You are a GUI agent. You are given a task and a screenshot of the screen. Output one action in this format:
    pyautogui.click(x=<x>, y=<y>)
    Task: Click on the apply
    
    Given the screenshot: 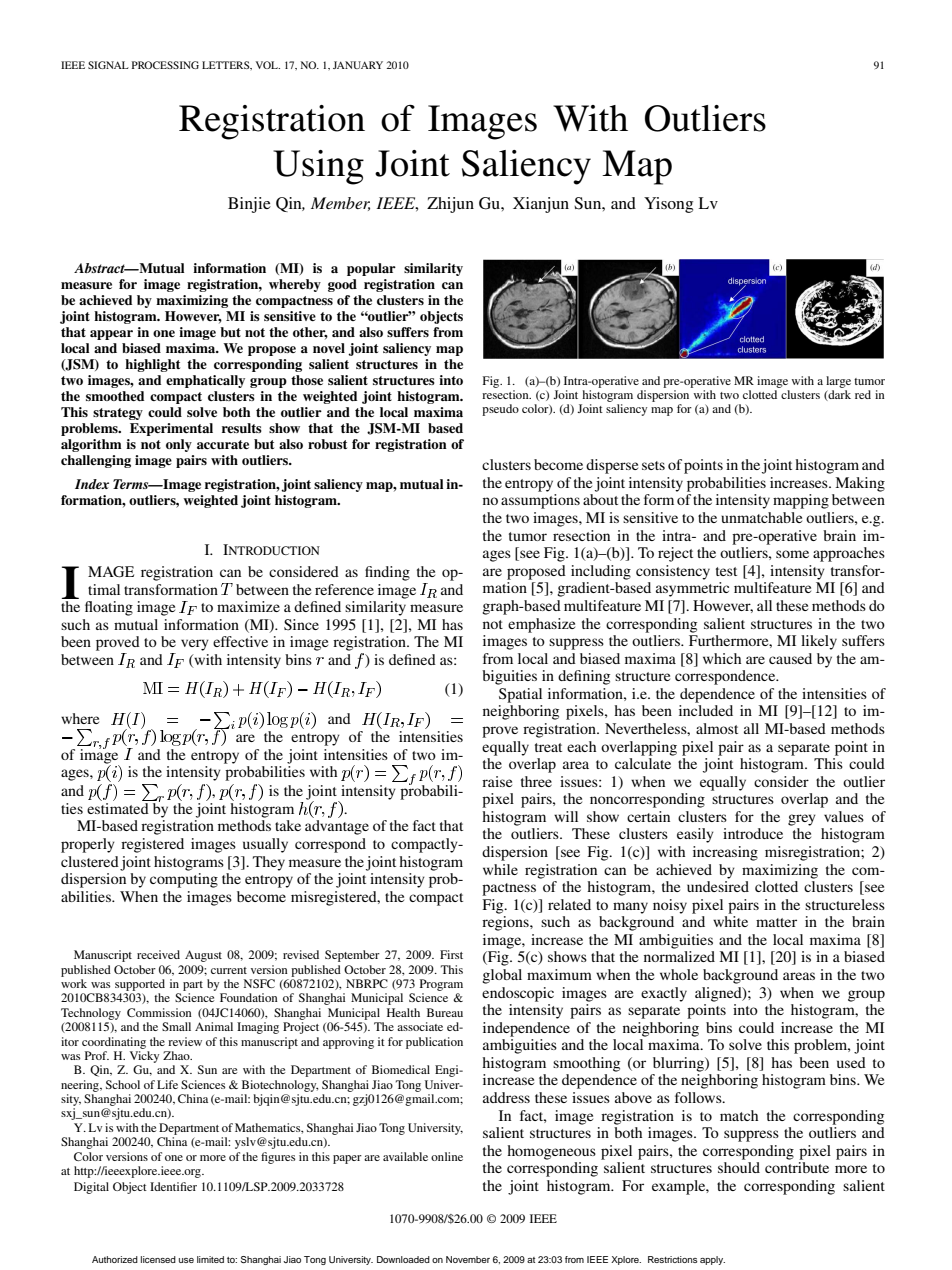 What is the action you would take?
    pyautogui.click(x=712, y=1260)
